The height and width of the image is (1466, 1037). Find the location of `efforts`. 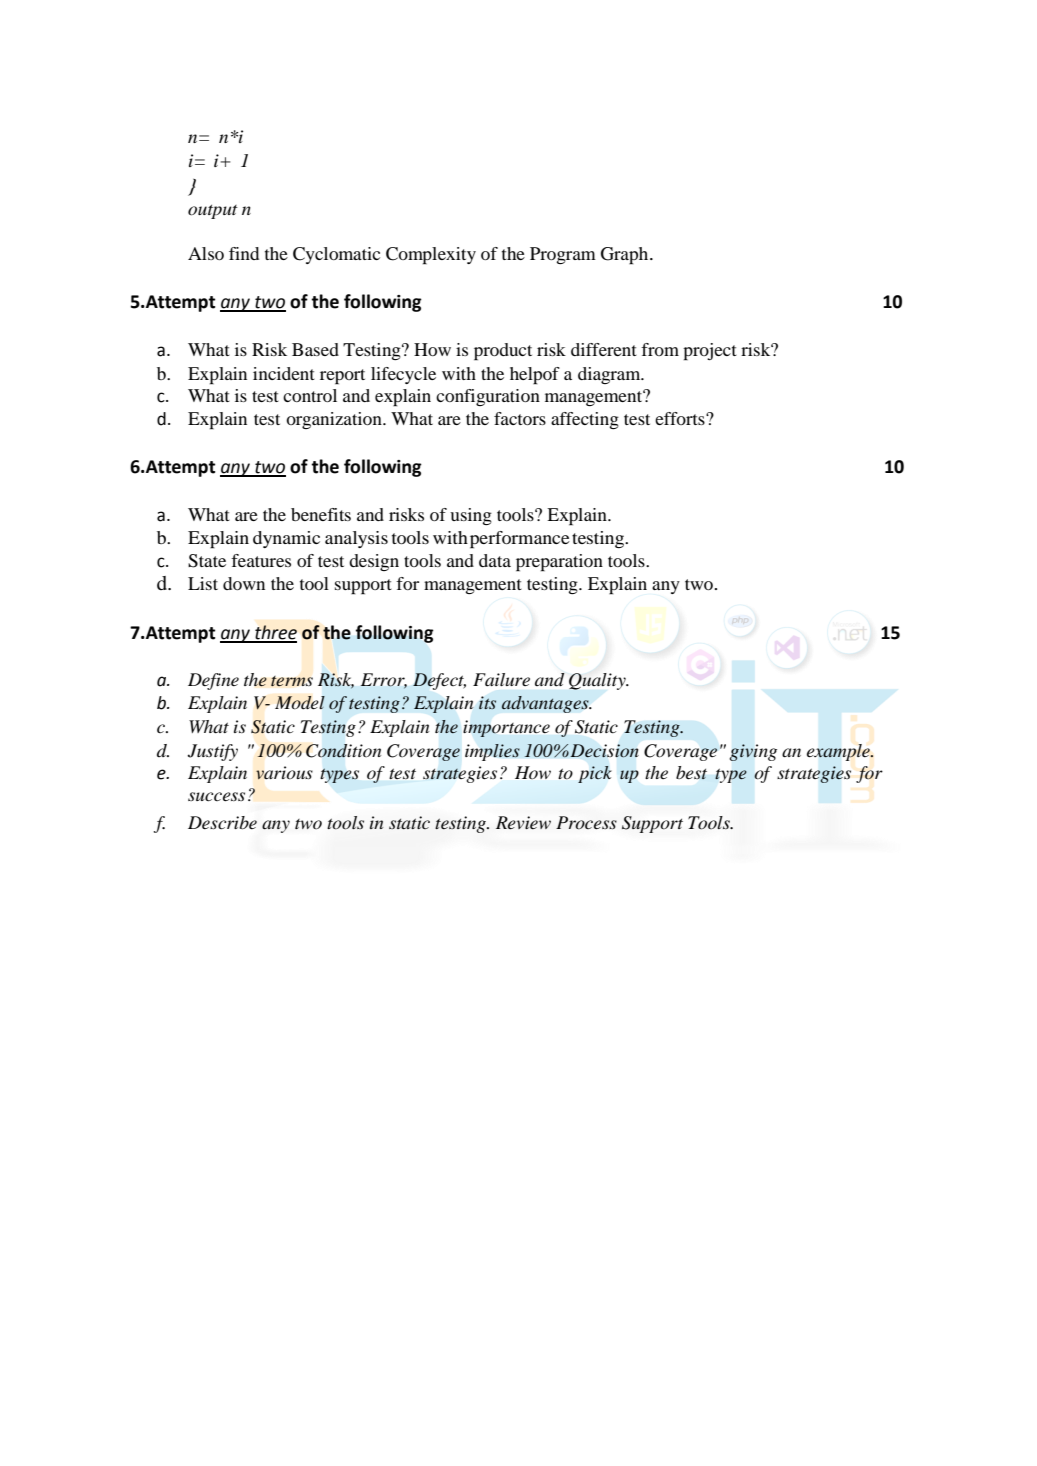

efforts is located at coordinates (681, 418).
